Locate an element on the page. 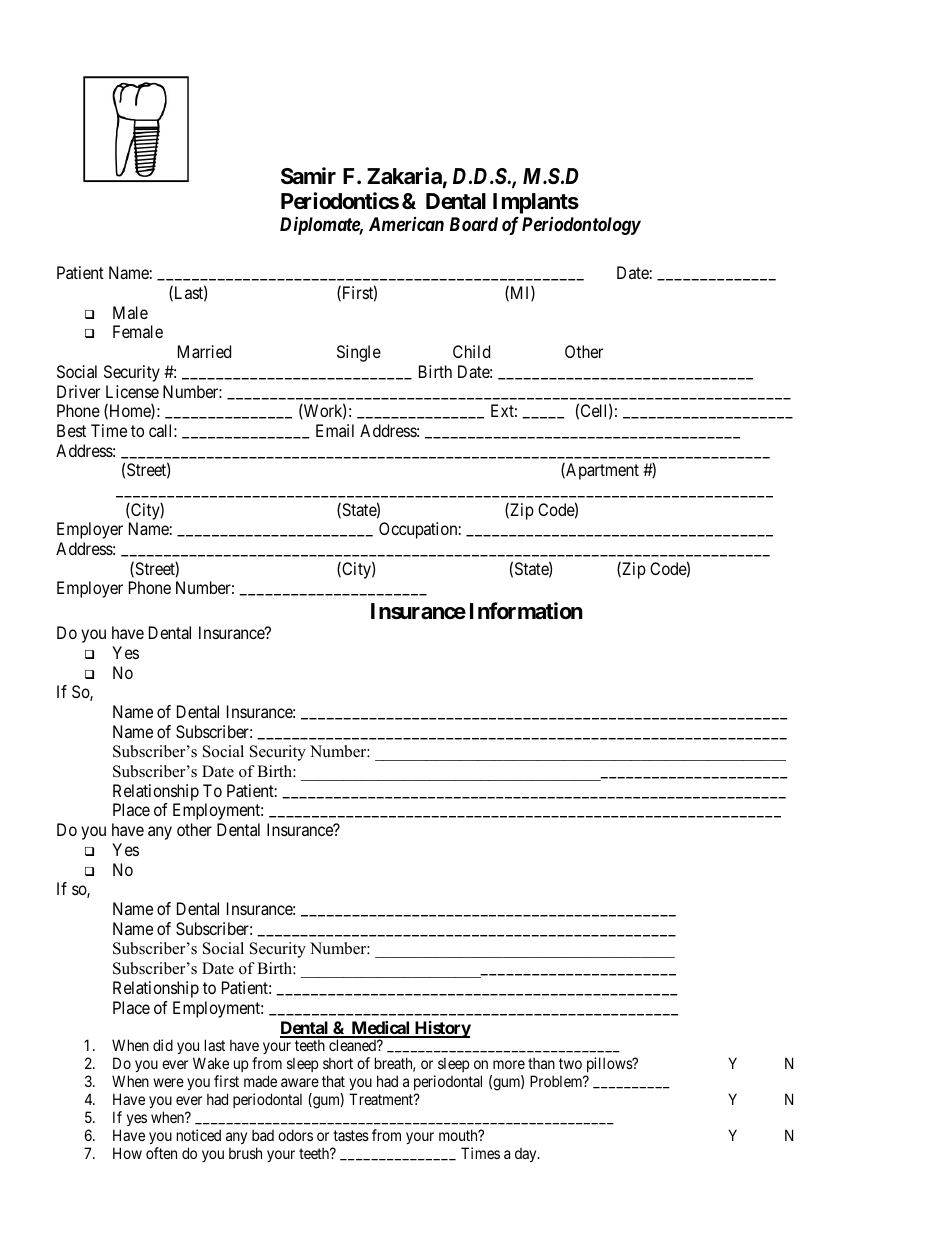 This image has height=1233, width=952. Married is located at coordinates (204, 351).
